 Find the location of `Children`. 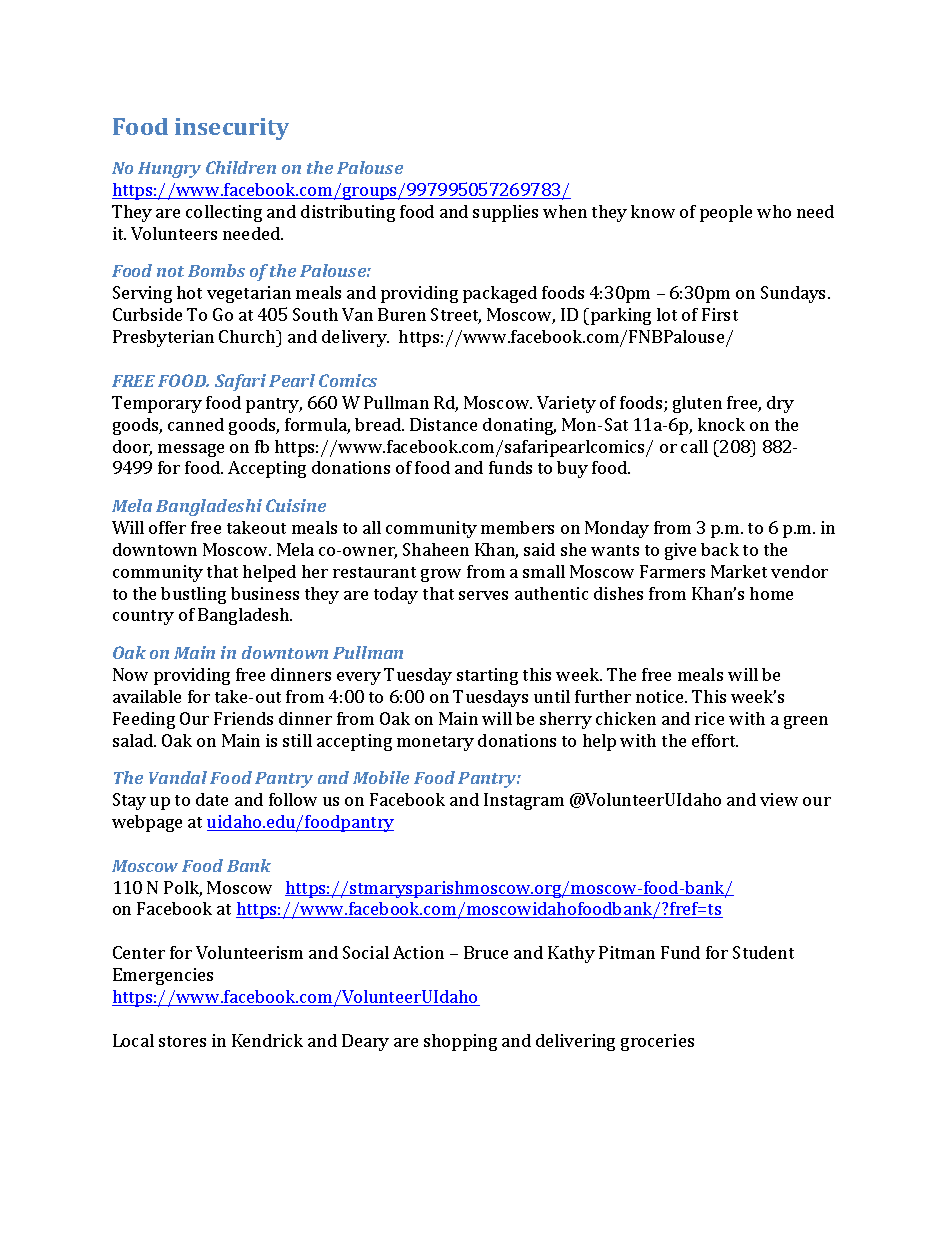

Children is located at coordinates (241, 167).
